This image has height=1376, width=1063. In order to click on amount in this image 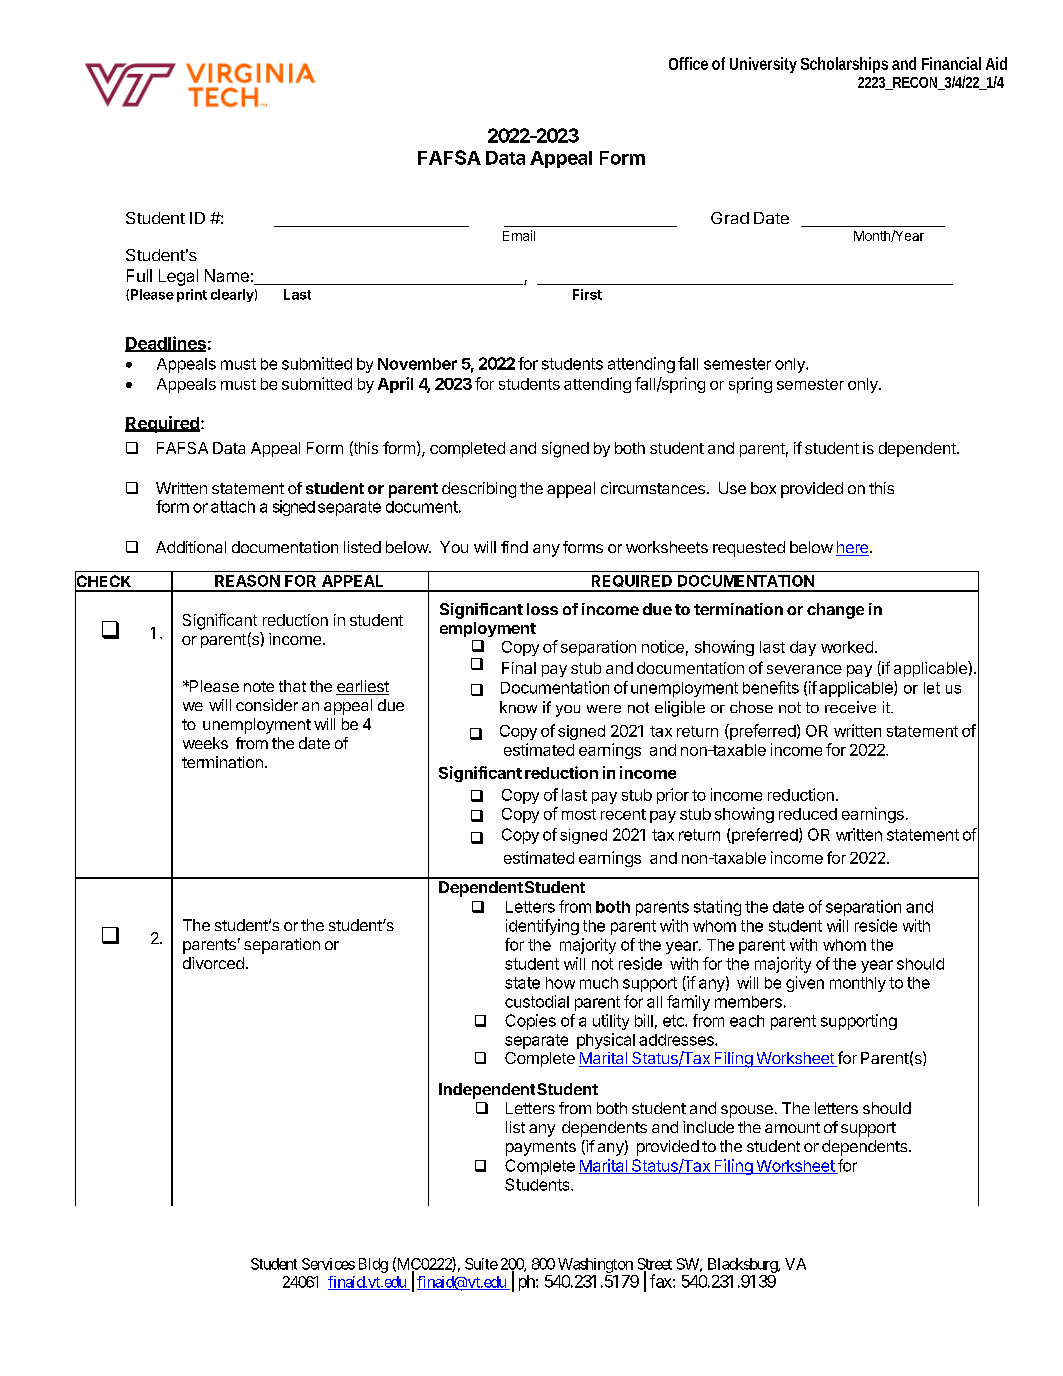, I will do `click(792, 1127)`.
